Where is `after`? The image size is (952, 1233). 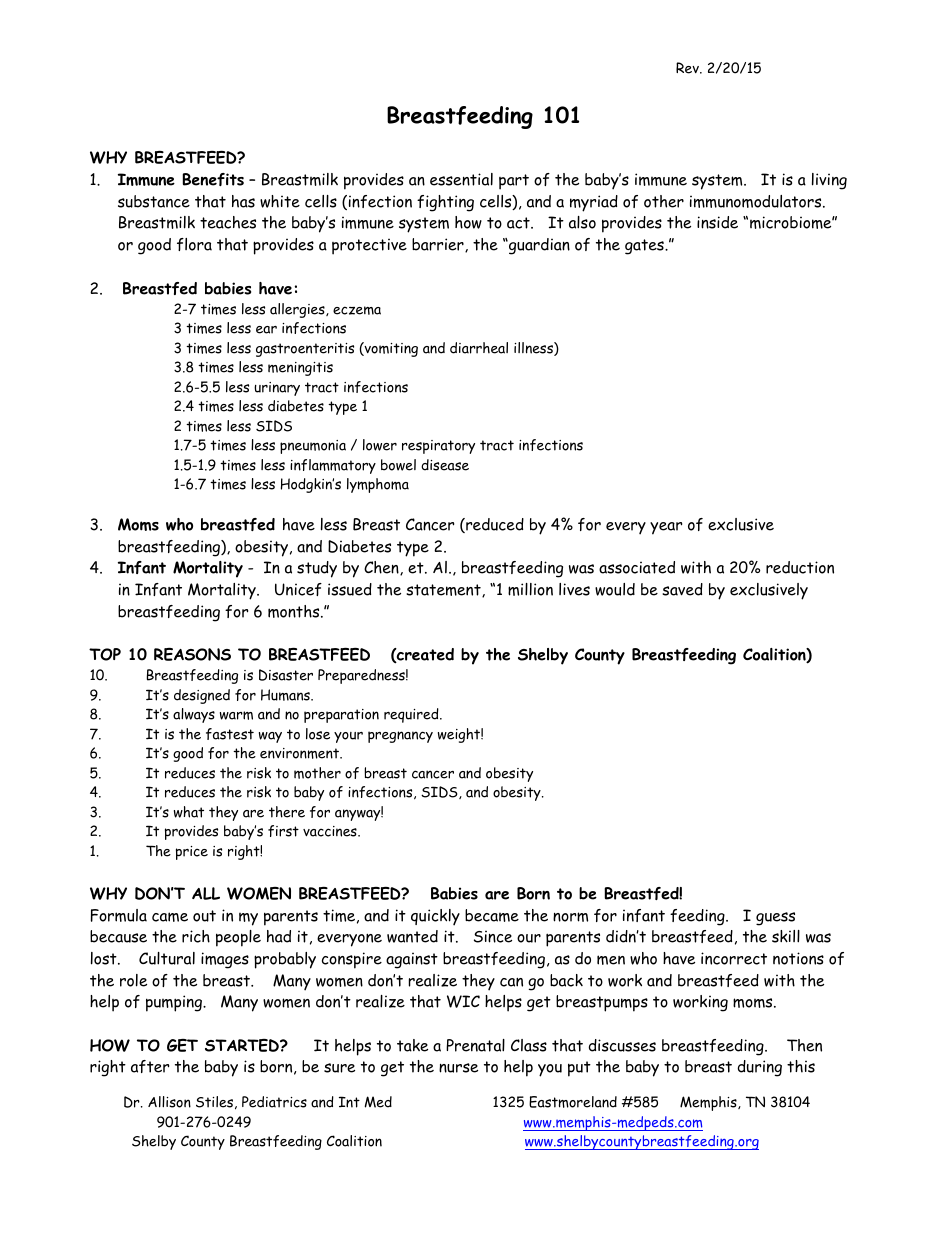
after is located at coordinates (150, 1066).
